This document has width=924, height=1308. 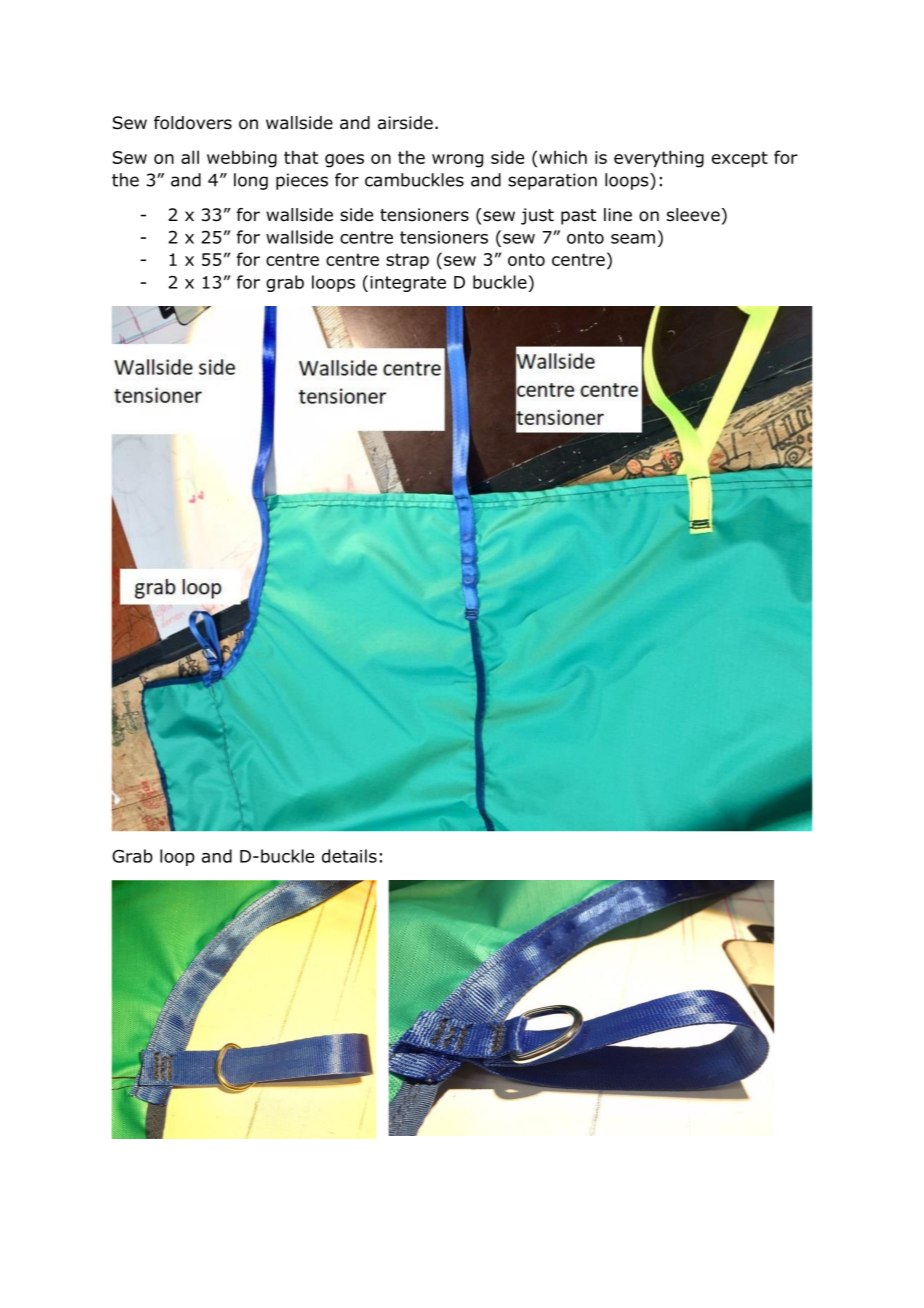 What do you see at coordinates (740, 159) in the document?
I see `except` at bounding box center [740, 159].
